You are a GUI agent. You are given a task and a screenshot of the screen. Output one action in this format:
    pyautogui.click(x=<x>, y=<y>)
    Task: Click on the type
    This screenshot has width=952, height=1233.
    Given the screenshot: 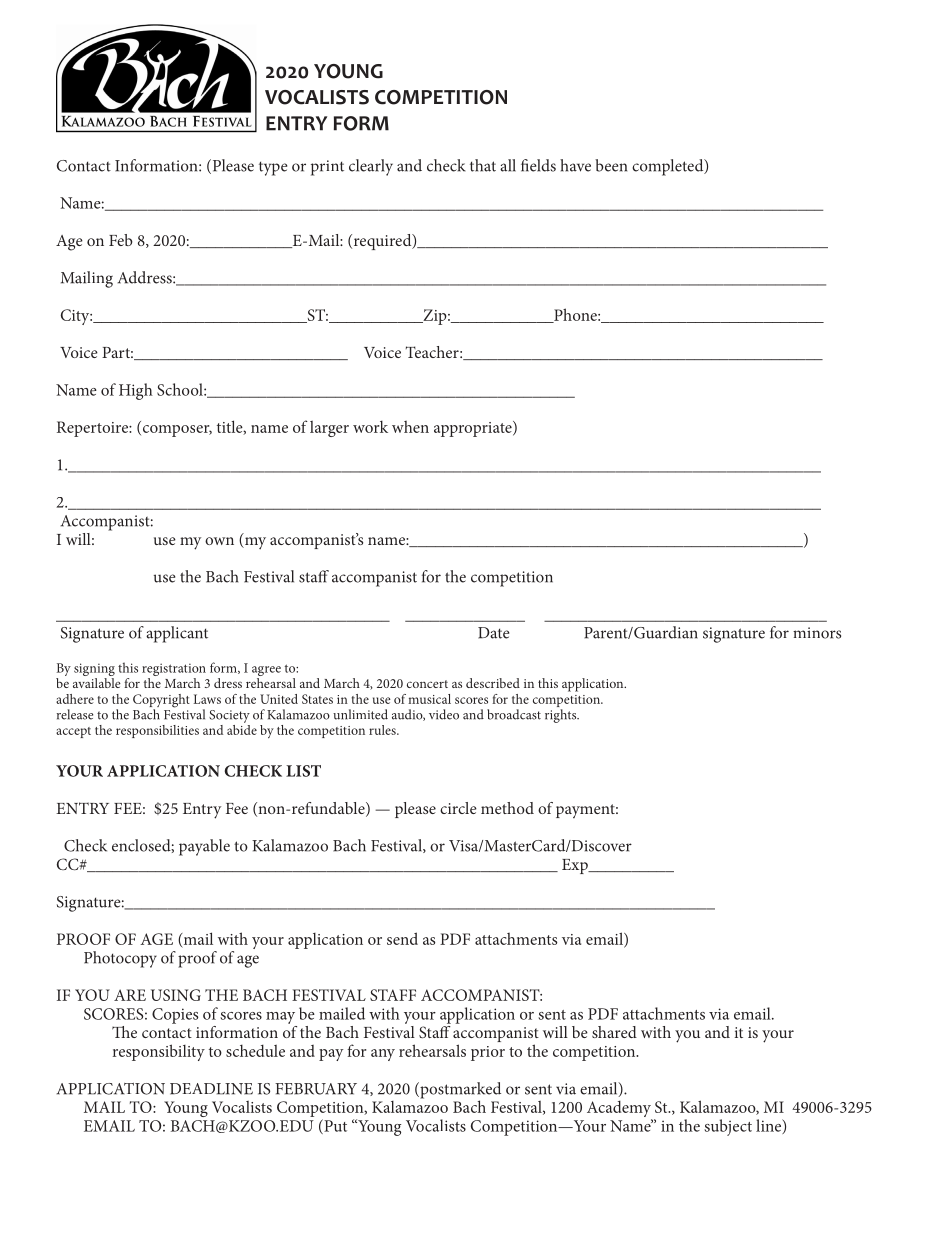 What is the action you would take?
    pyautogui.click(x=273, y=168)
